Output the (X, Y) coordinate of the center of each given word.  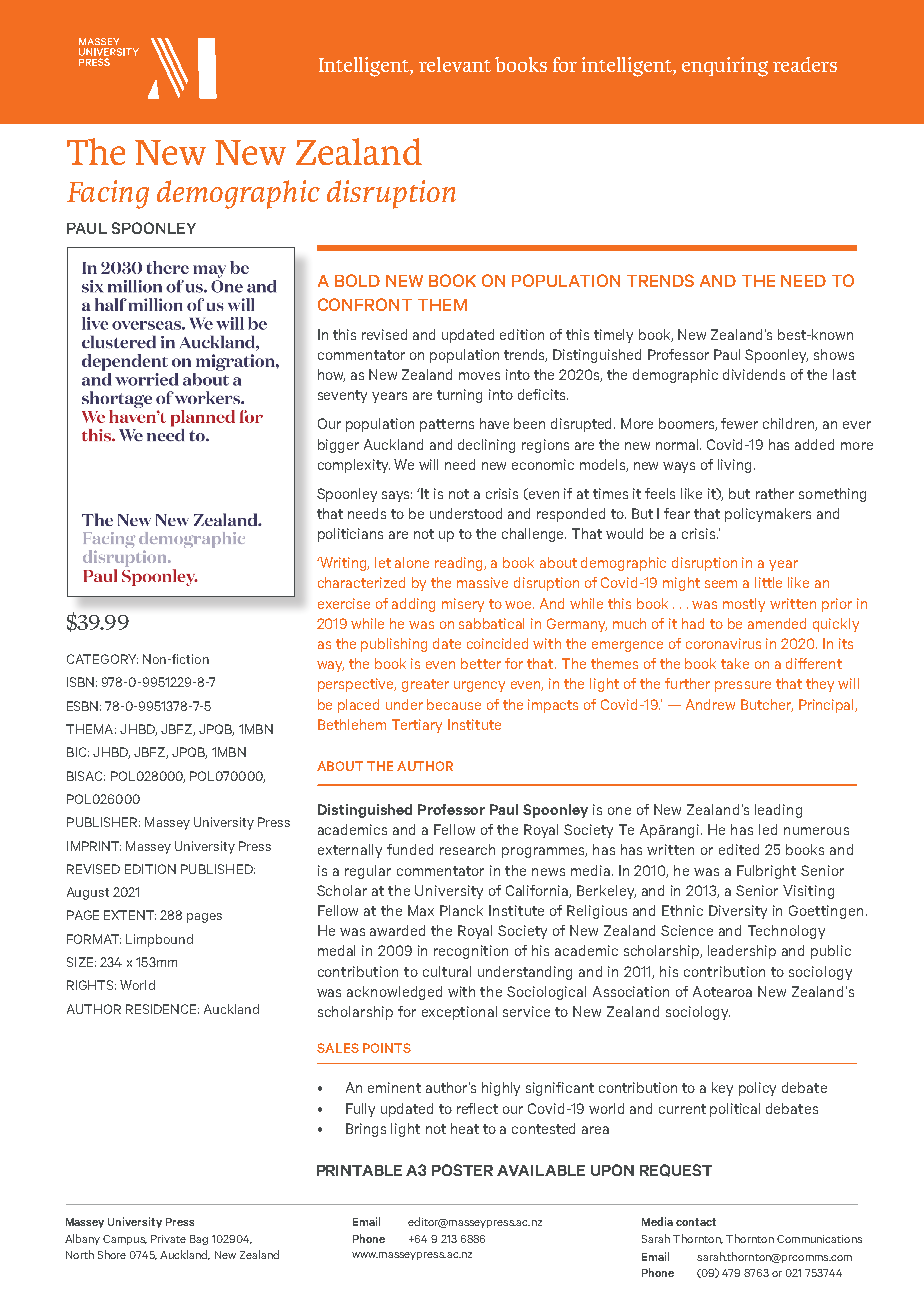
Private (168, 1239)
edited (739, 849)
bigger (338, 446)
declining (486, 446)
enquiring (725, 67)
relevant (455, 64)
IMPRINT (94, 846)
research (467, 849)
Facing (108, 194)
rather (775, 493)
